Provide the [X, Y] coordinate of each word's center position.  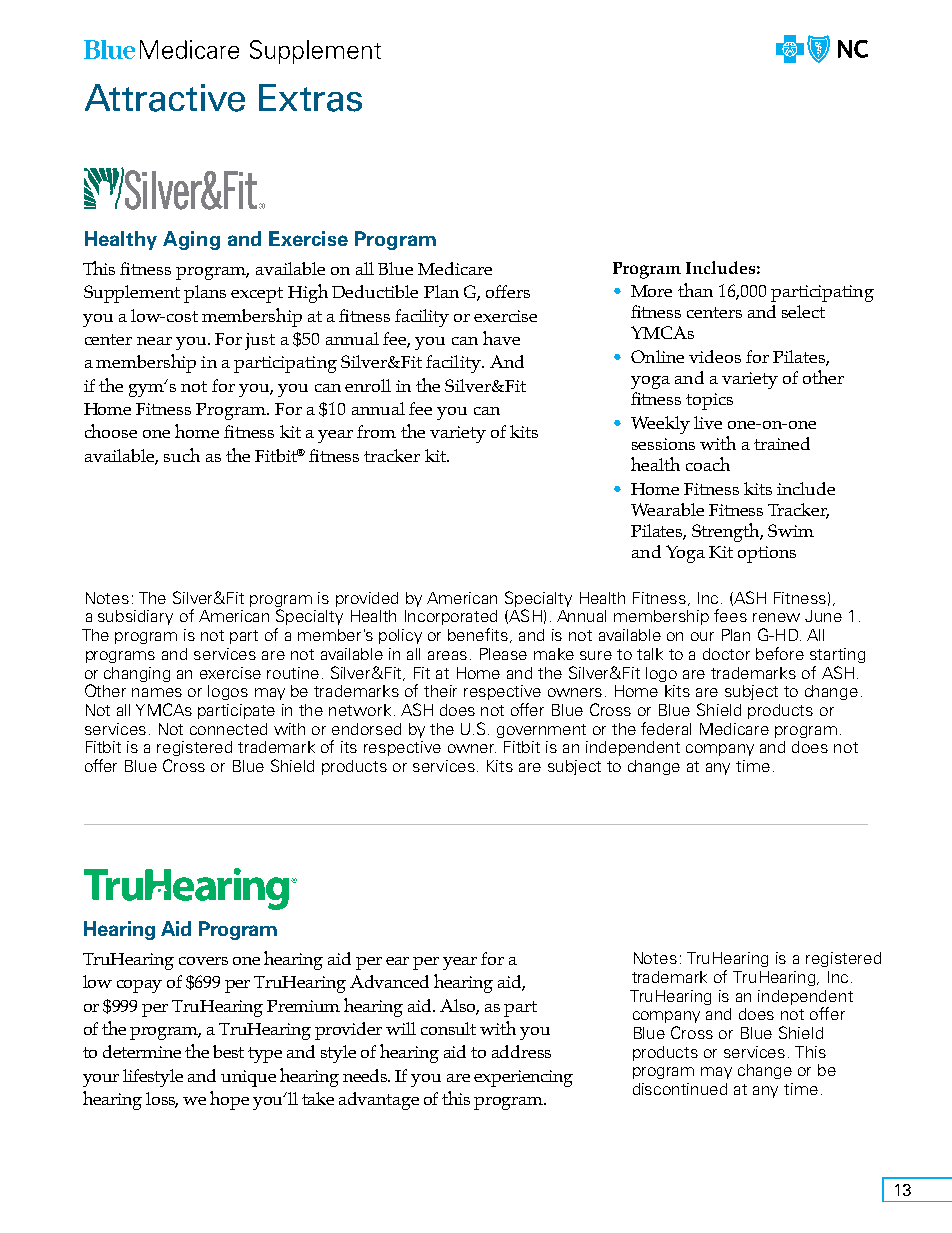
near [154, 341]
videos [715, 356]
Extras [310, 98]
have [501, 338]
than [695, 290]
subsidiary [135, 617]
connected [228, 729]
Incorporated [451, 617]
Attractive [165, 98]
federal [666, 728]
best [228, 1051]
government [541, 731]
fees [730, 615]
